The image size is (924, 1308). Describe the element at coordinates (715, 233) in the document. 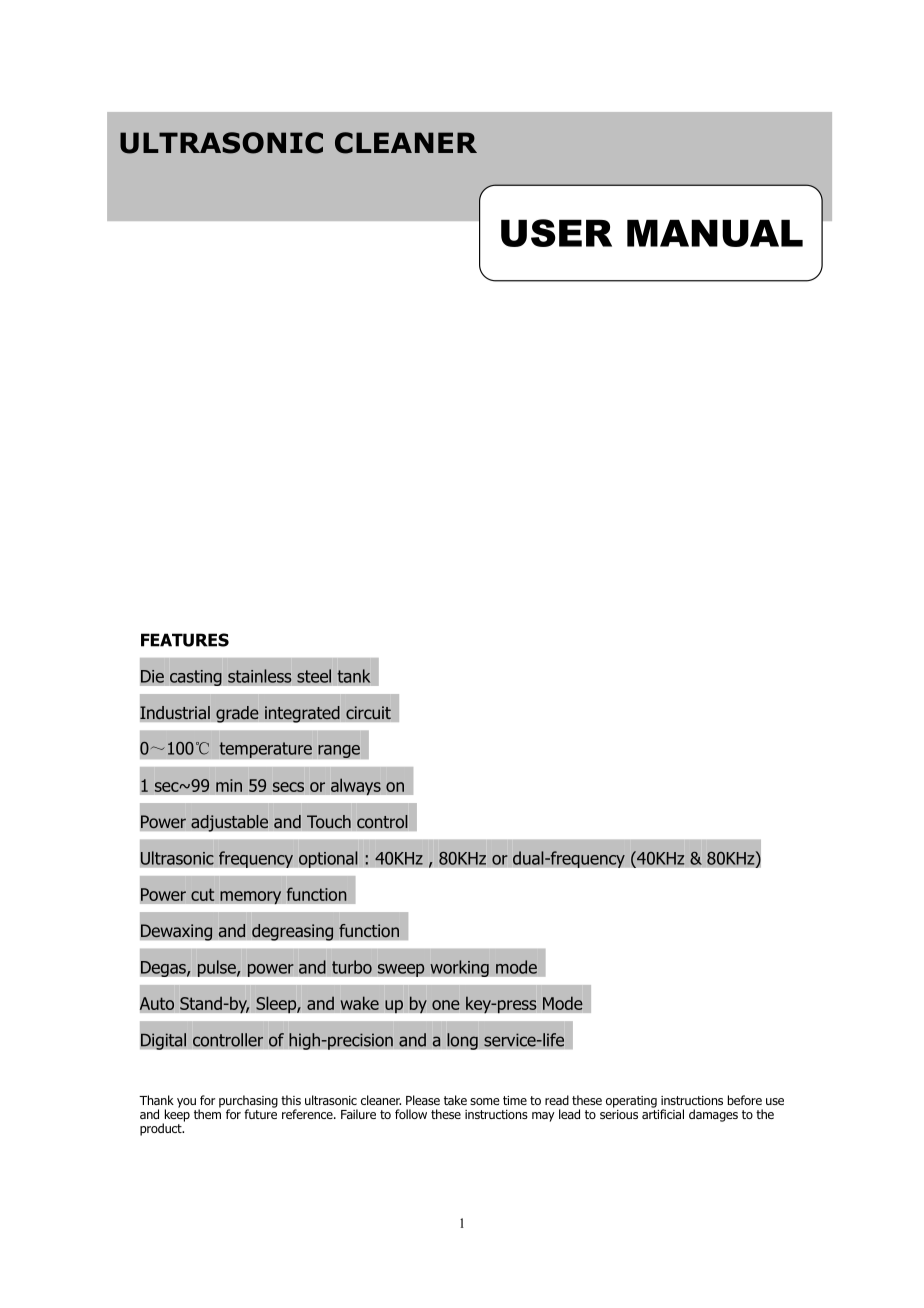

I see `MANUAL` at that location.
